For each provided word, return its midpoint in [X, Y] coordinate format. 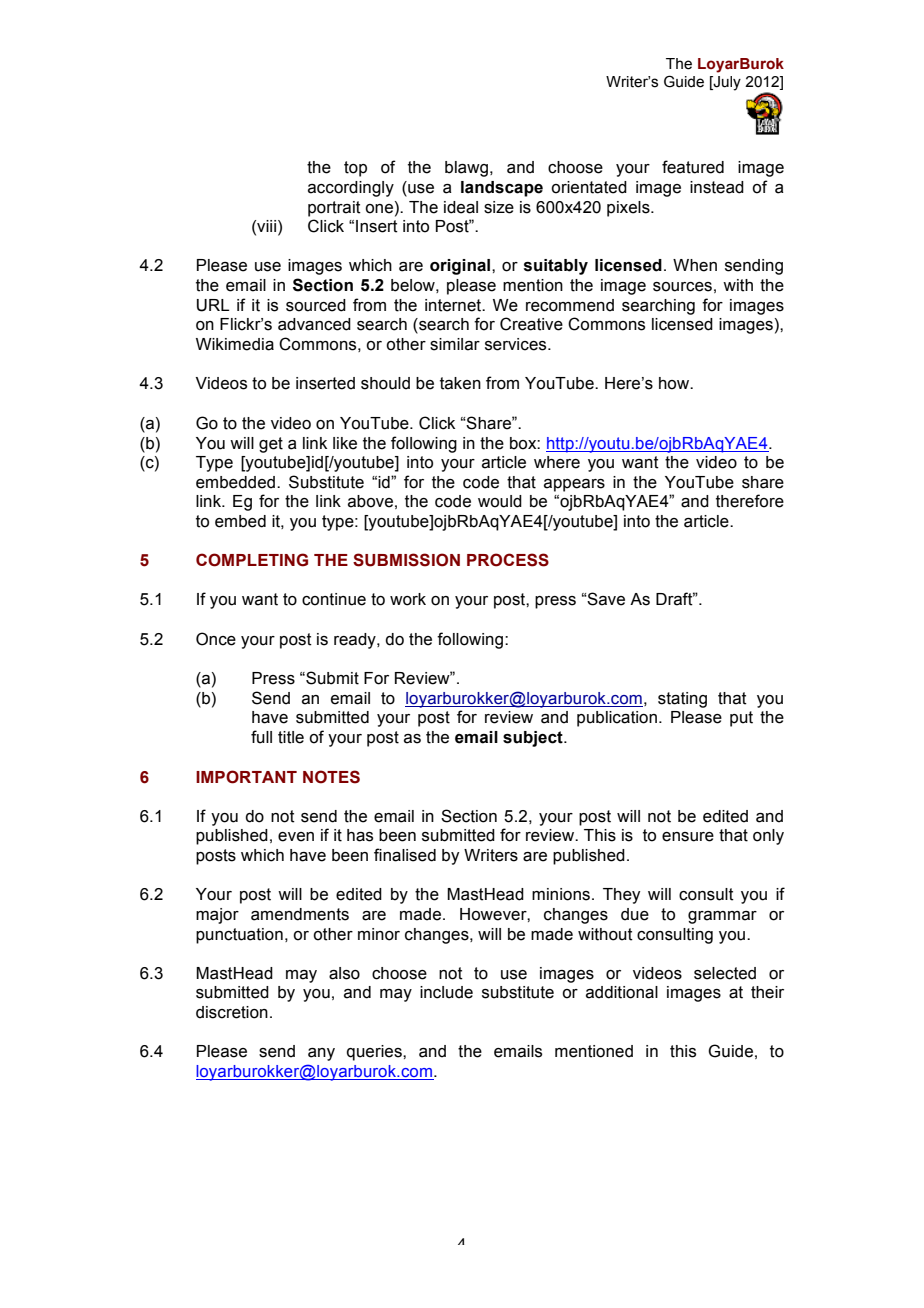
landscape [502, 189]
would [500, 501]
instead [717, 187]
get [271, 445]
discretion [232, 1012]
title [291, 737]
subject [534, 739]
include [446, 992]
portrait [334, 209]
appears [574, 485]
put [741, 719]
